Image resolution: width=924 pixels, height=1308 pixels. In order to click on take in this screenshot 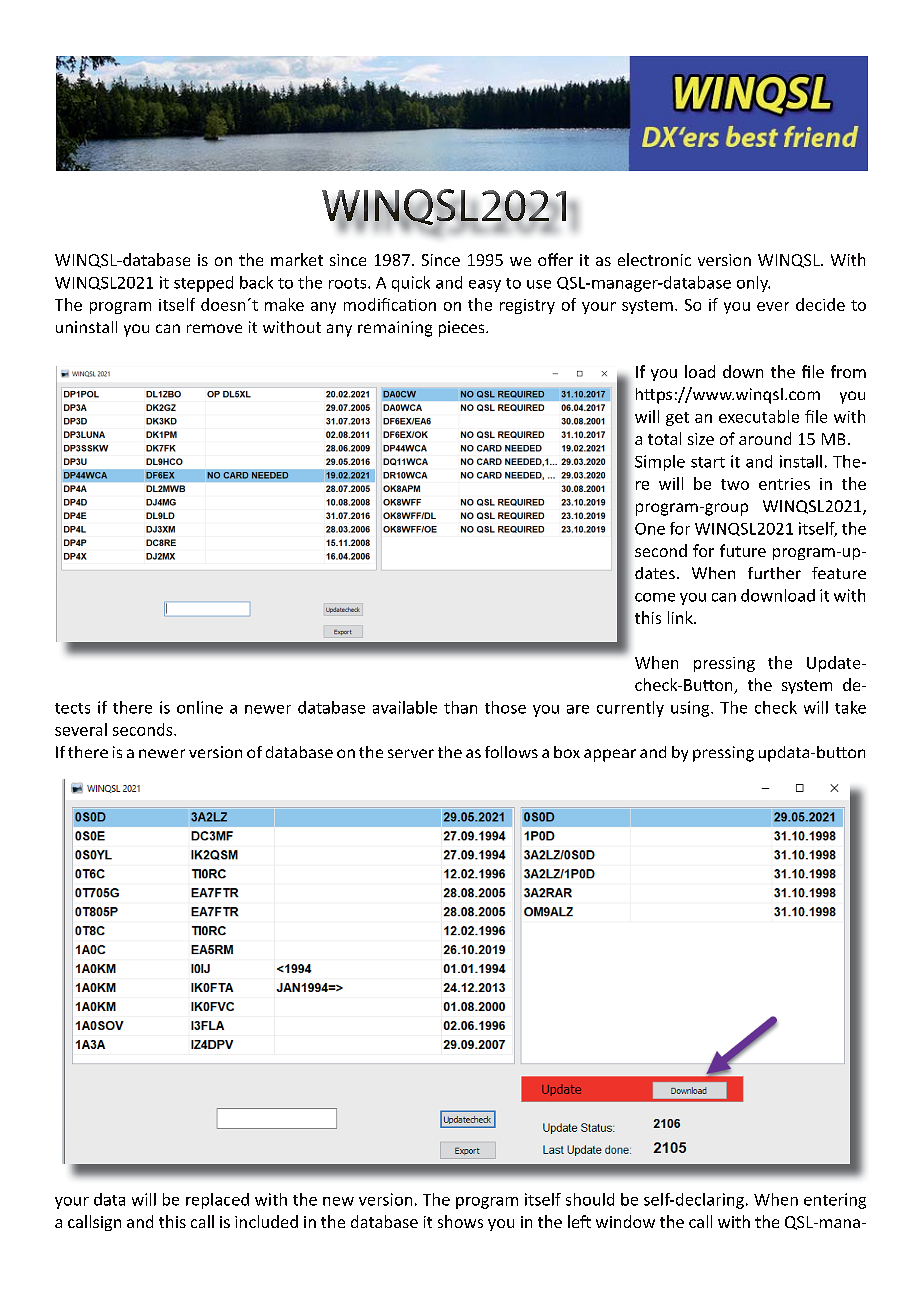, I will do `click(850, 707)`.
